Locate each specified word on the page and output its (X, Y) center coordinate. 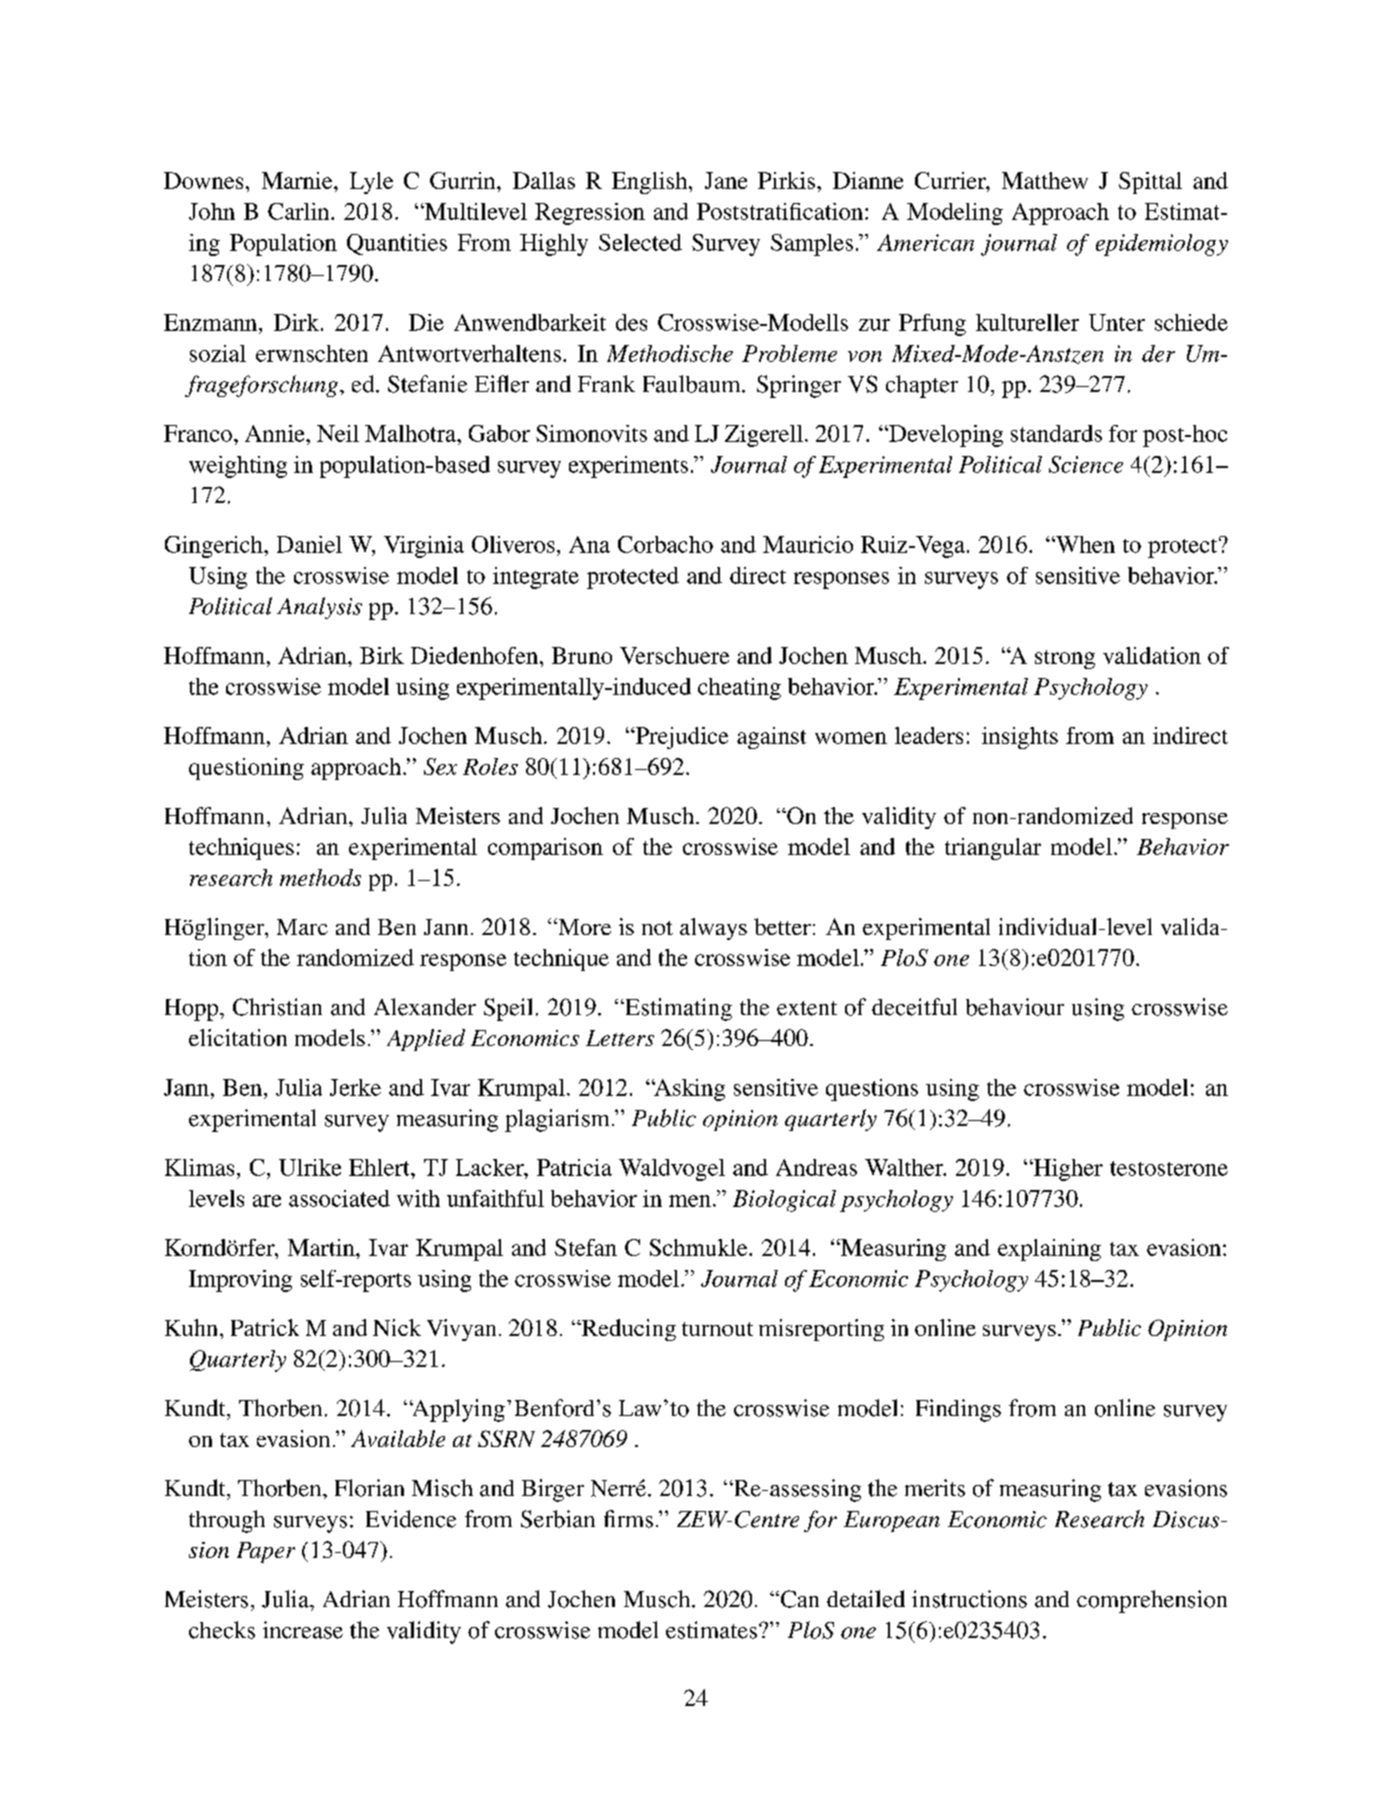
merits (935, 1488)
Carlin (300, 211)
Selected (640, 242)
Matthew (1045, 180)
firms (628, 1519)
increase (303, 1630)
